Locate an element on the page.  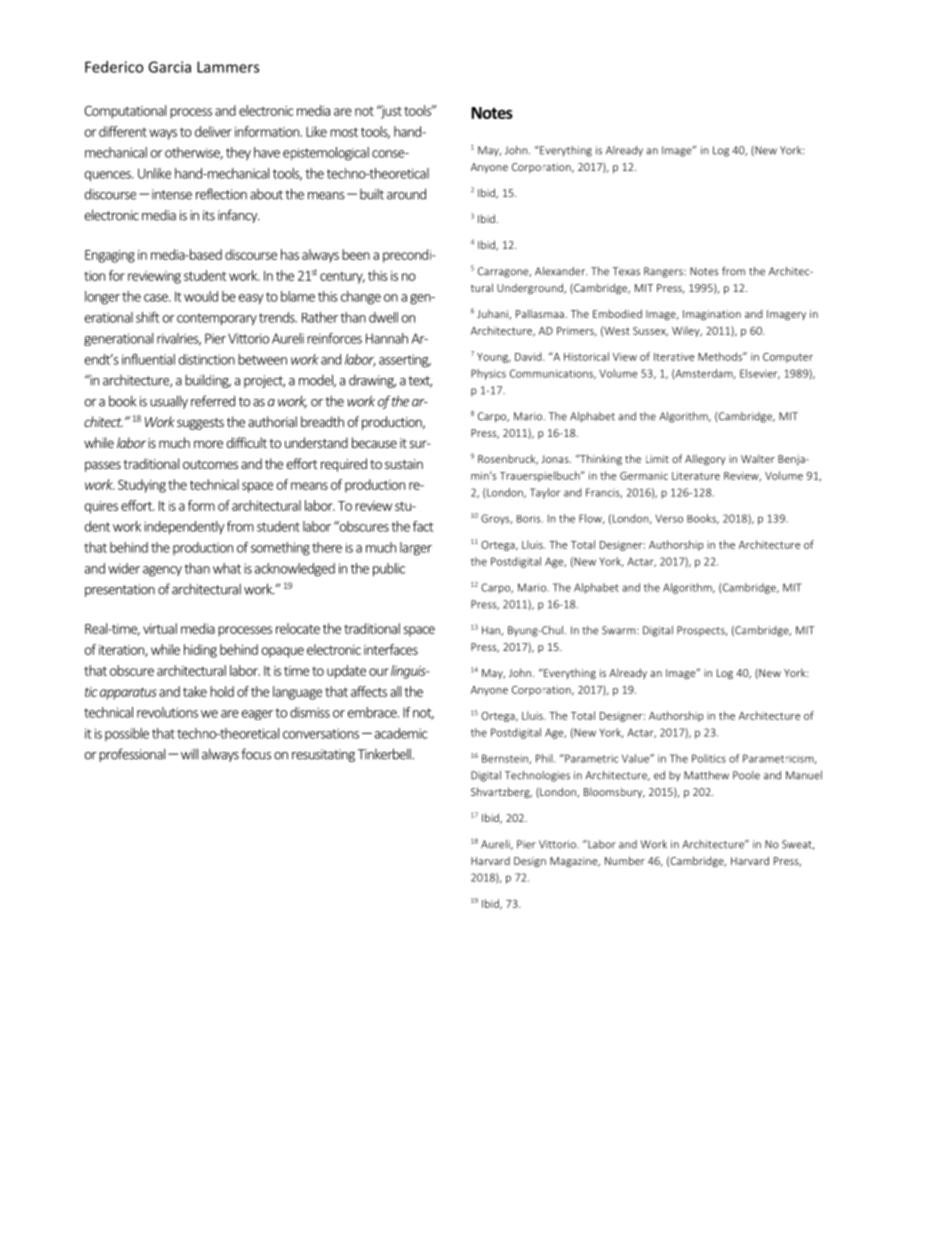
will is located at coordinates (189, 754).
